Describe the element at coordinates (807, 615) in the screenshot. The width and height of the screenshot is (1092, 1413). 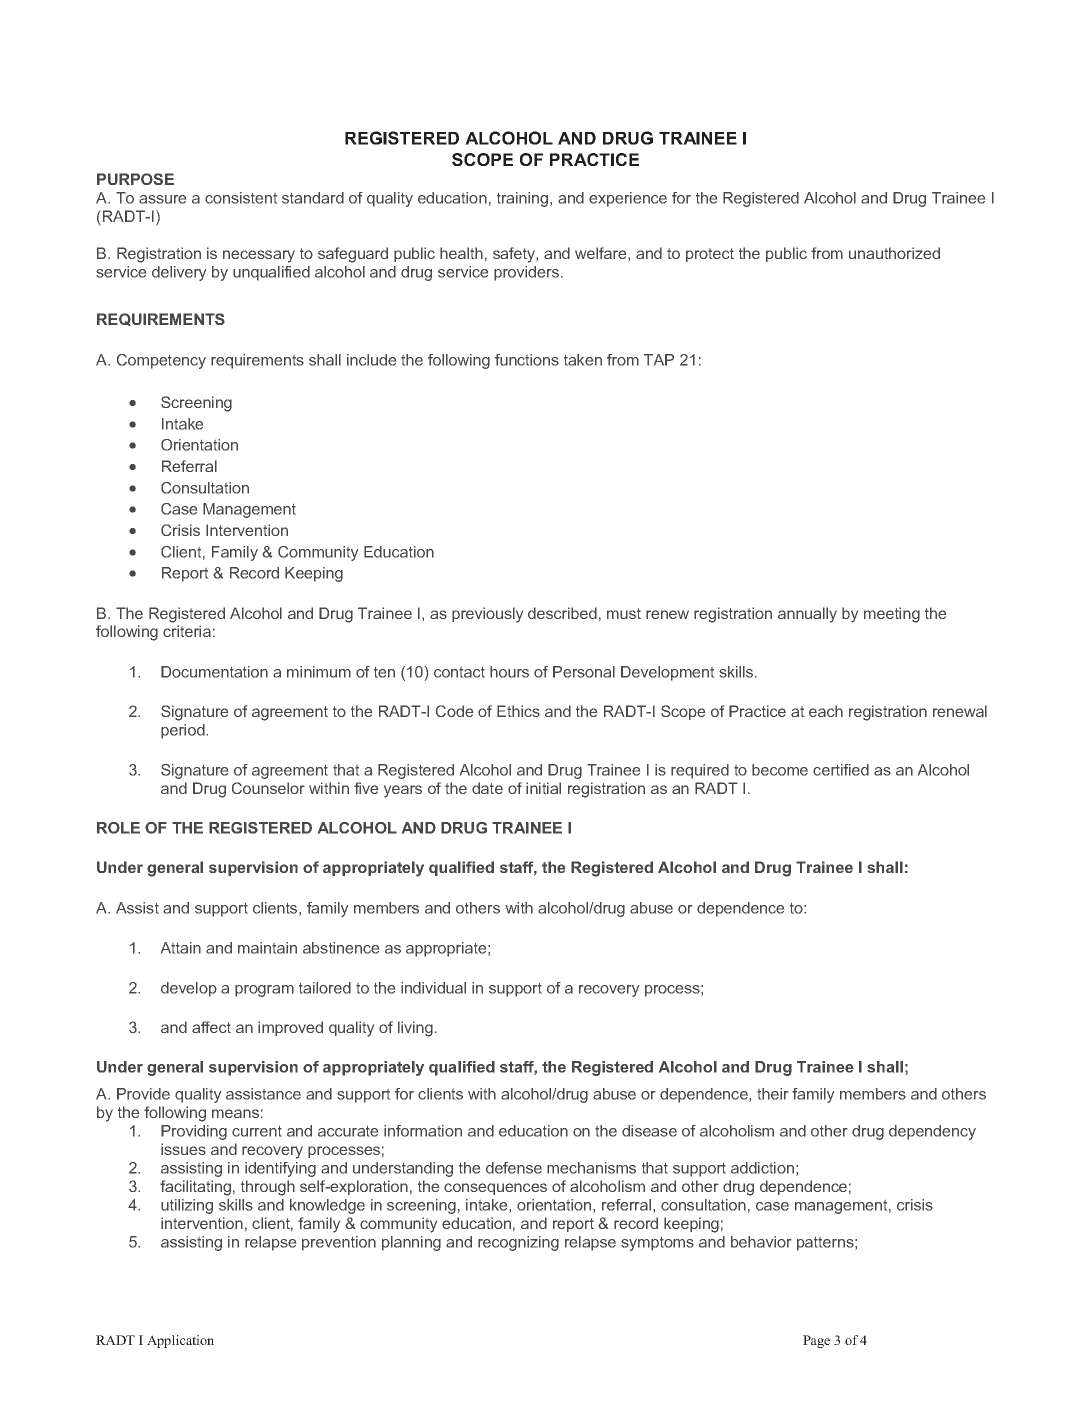
I see `annually` at that location.
